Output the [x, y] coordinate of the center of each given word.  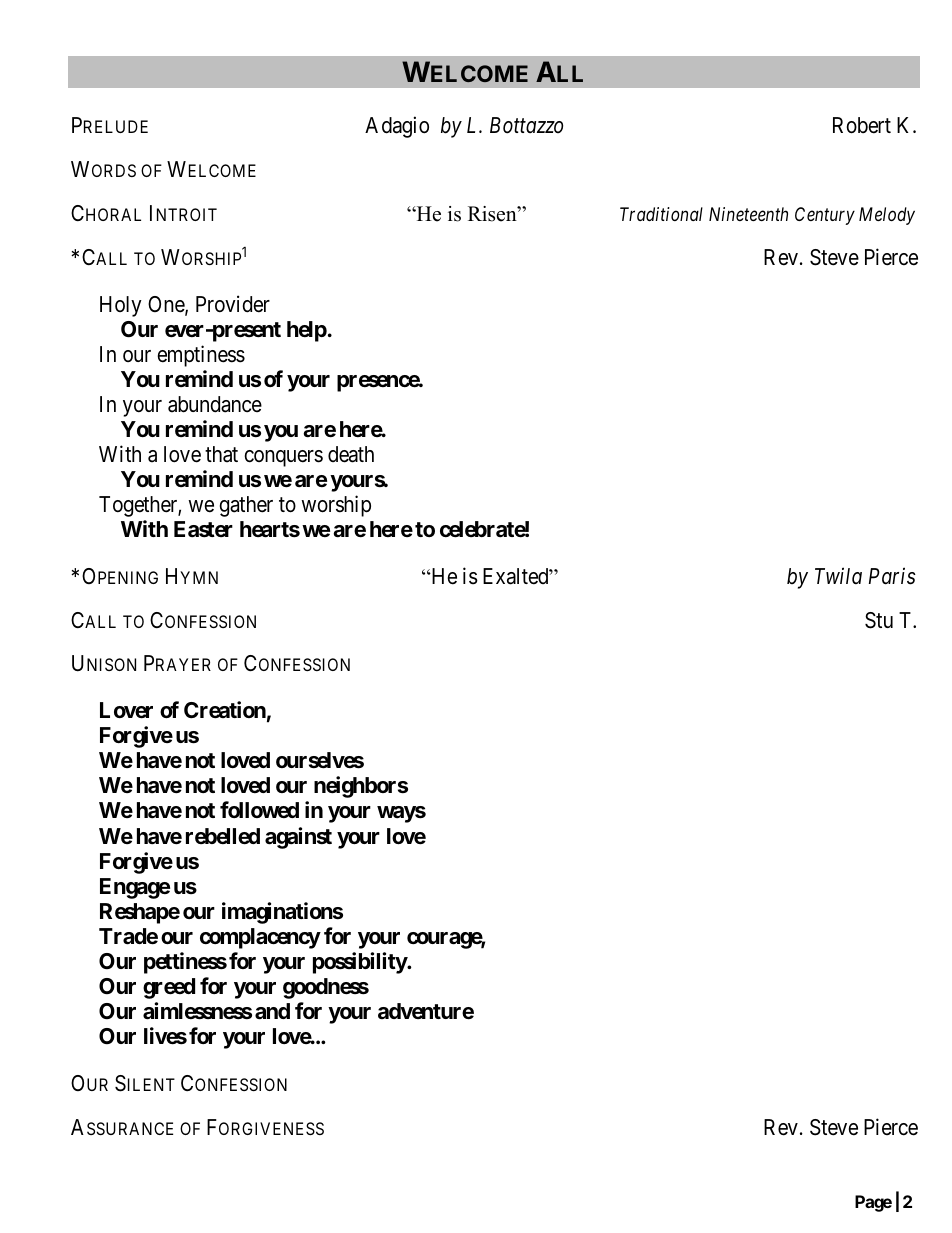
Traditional [661, 214]
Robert [862, 125]
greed [169, 988]
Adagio [397, 127]
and [272, 1011]
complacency [260, 938]
